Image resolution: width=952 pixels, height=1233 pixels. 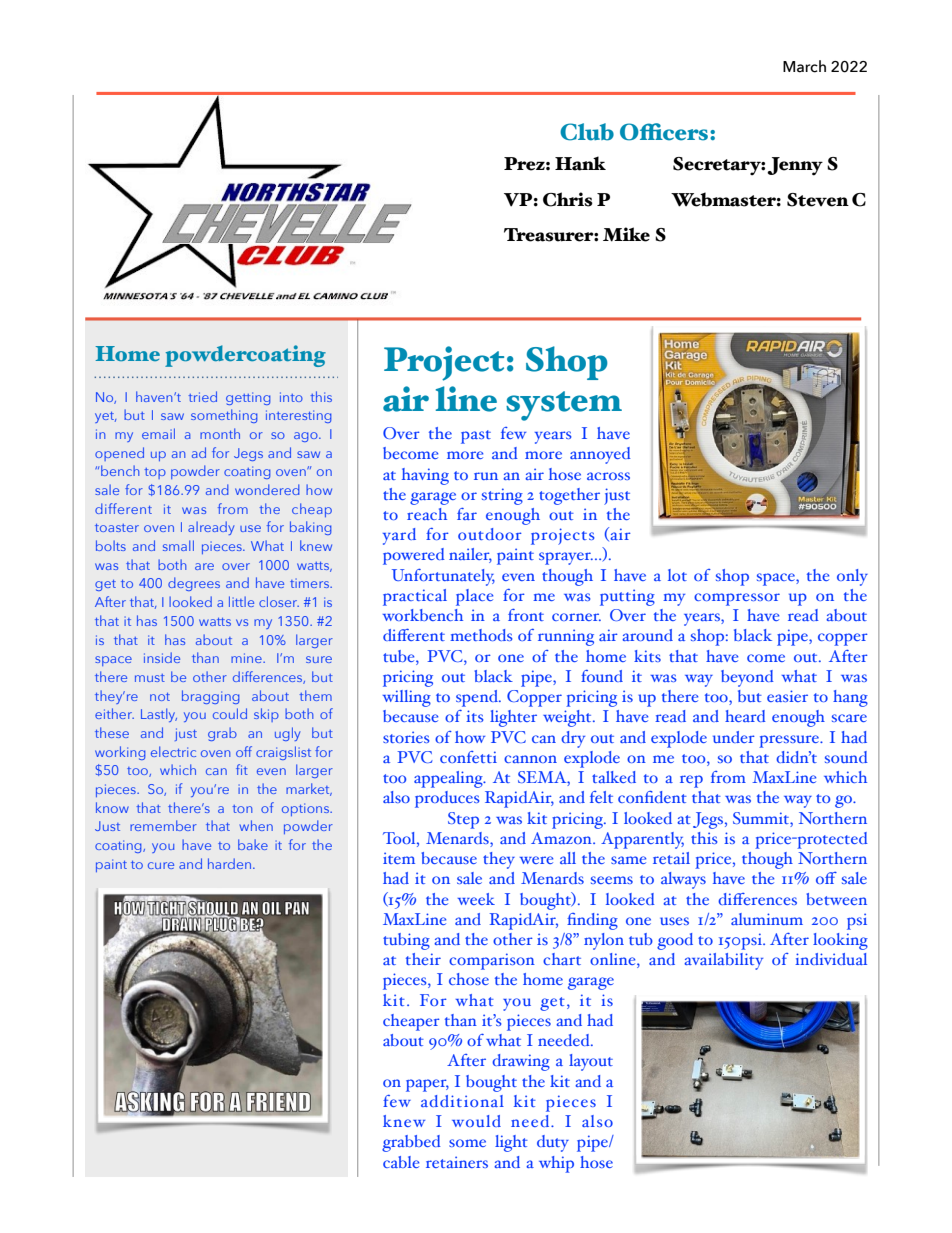 What do you see at coordinates (178, 545) in the screenshot?
I see `small` at bounding box center [178, 545].
